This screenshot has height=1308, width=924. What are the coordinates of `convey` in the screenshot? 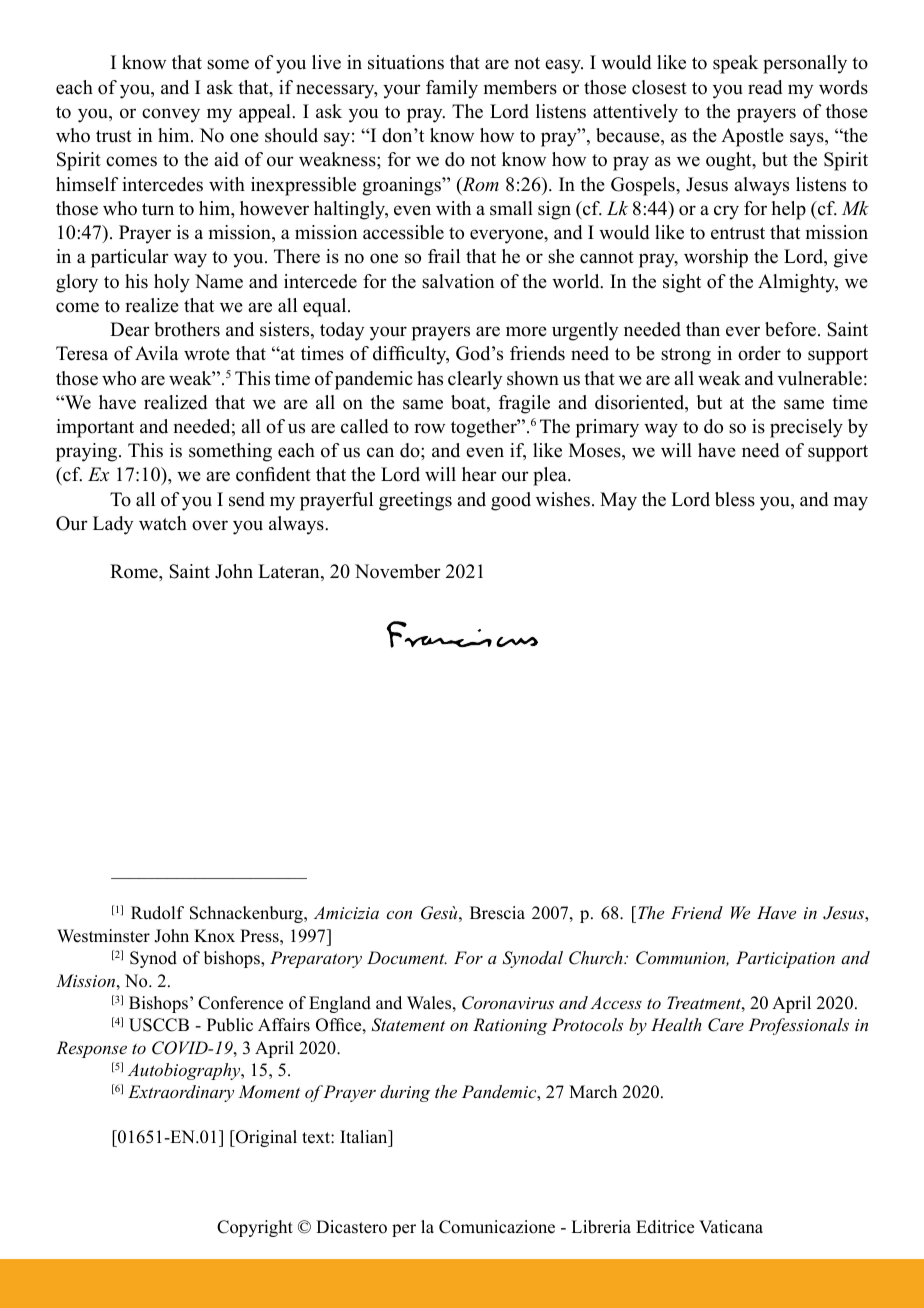 It's located at (171, 115).
